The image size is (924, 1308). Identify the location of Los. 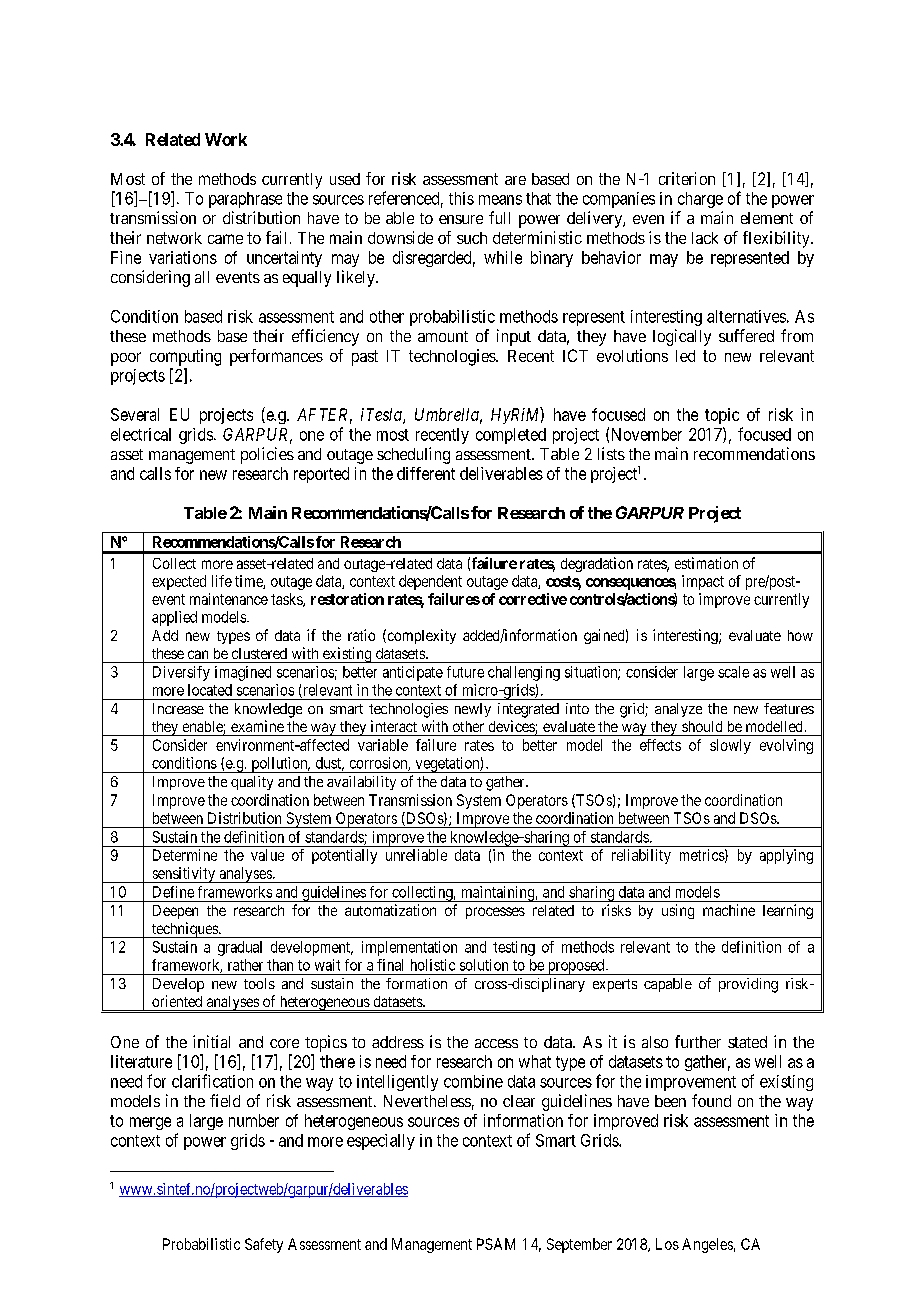
(667, 1244).
